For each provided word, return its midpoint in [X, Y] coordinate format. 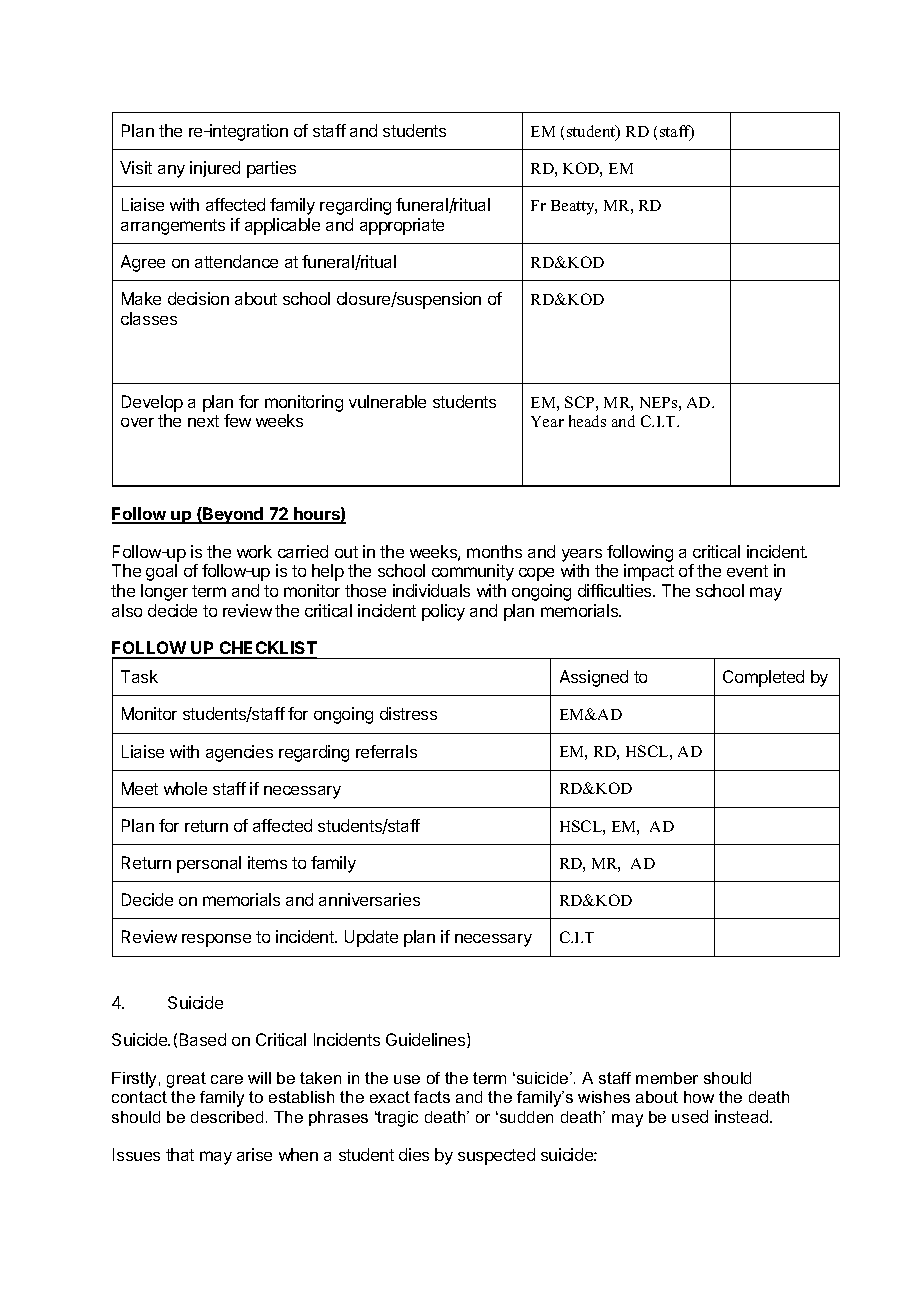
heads [587, 421]
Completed [763, 678]
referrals [386, 751]
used [690, 1116]
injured [215, 169]
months [494, 551]
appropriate [402, 226]
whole [185, 788]
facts [432, 1097]
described [227, 1117]
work [254, 551]
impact [649, 572]
